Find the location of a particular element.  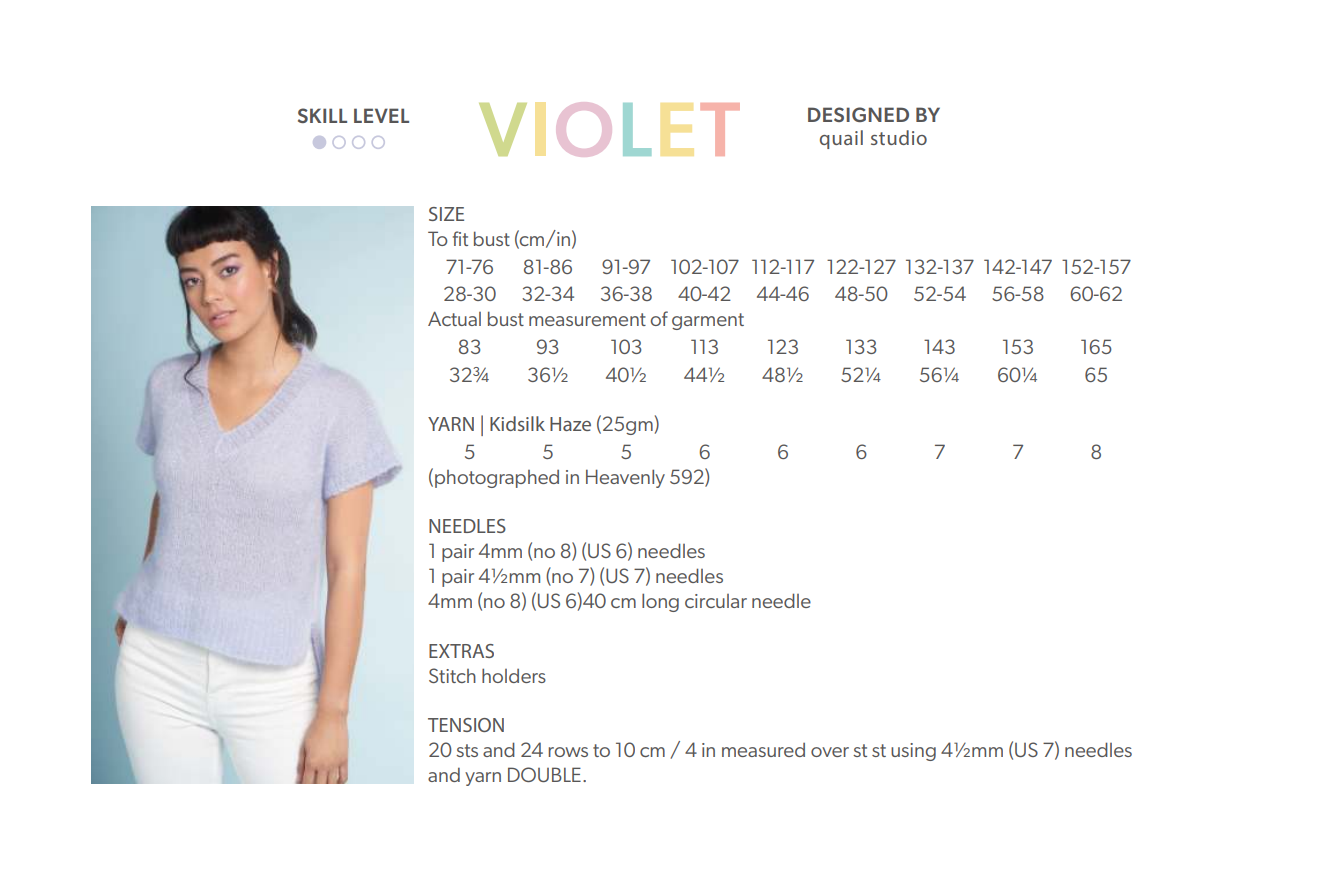

Heavenly is located at coordinates (625, 478).
